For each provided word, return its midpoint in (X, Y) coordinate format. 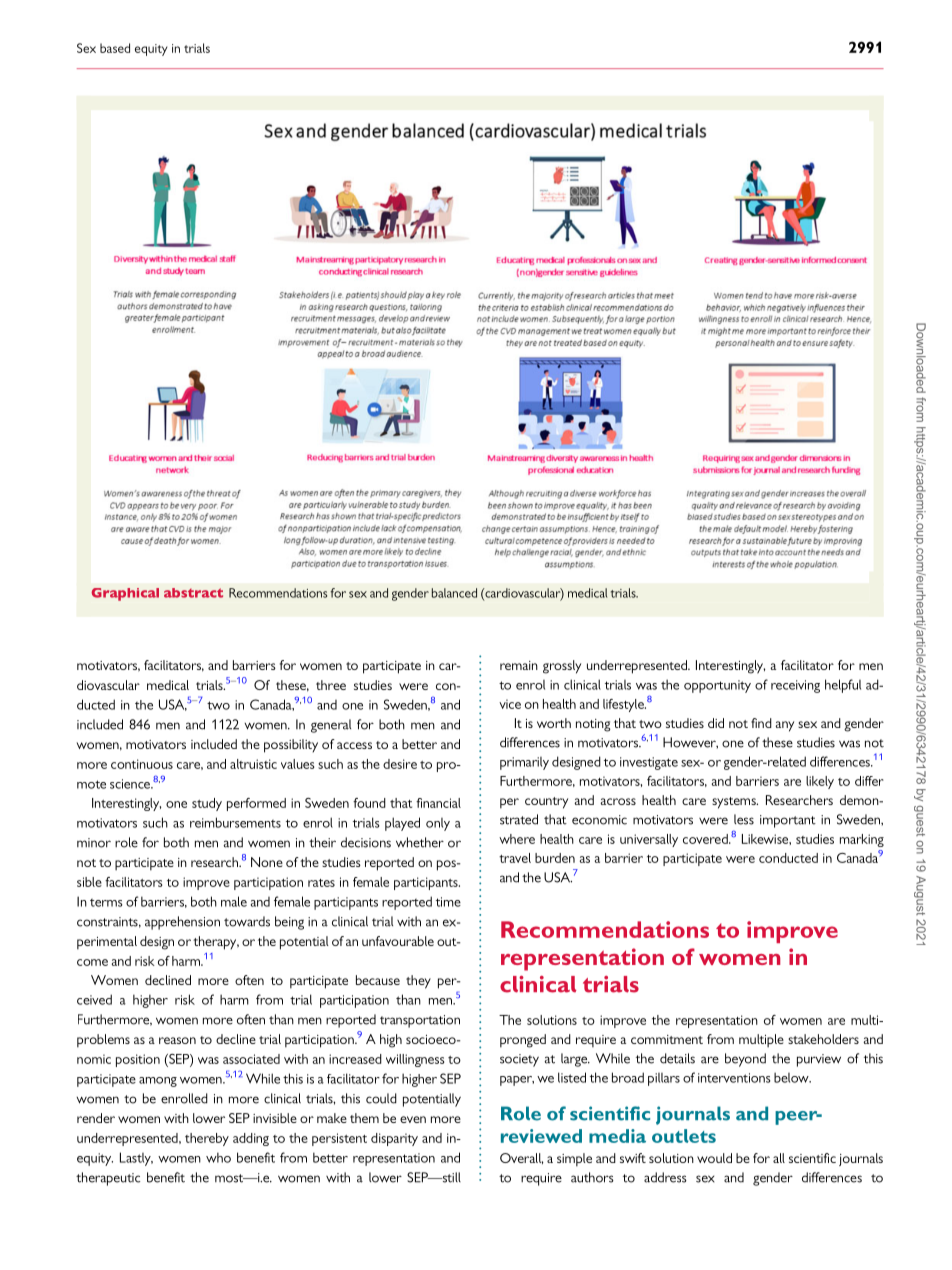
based (115, 48)
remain (519, 665)
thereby (207, 1139)
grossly (562, 667)
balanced (454, 593)
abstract (193, 593)
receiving (795, 686)
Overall (522, 1158)
